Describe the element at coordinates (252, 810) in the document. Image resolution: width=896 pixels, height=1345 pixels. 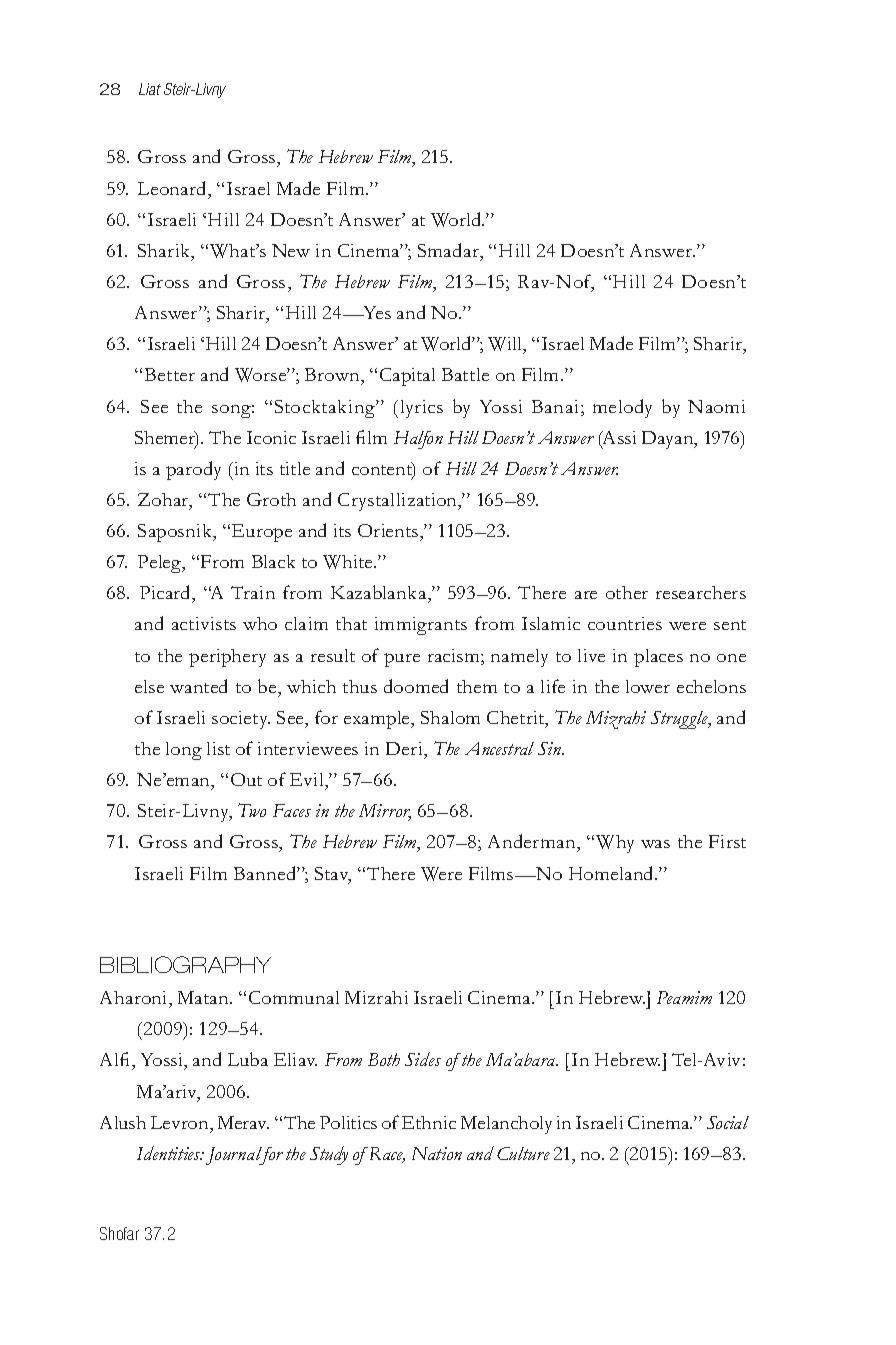
I see `Two` at that location.
